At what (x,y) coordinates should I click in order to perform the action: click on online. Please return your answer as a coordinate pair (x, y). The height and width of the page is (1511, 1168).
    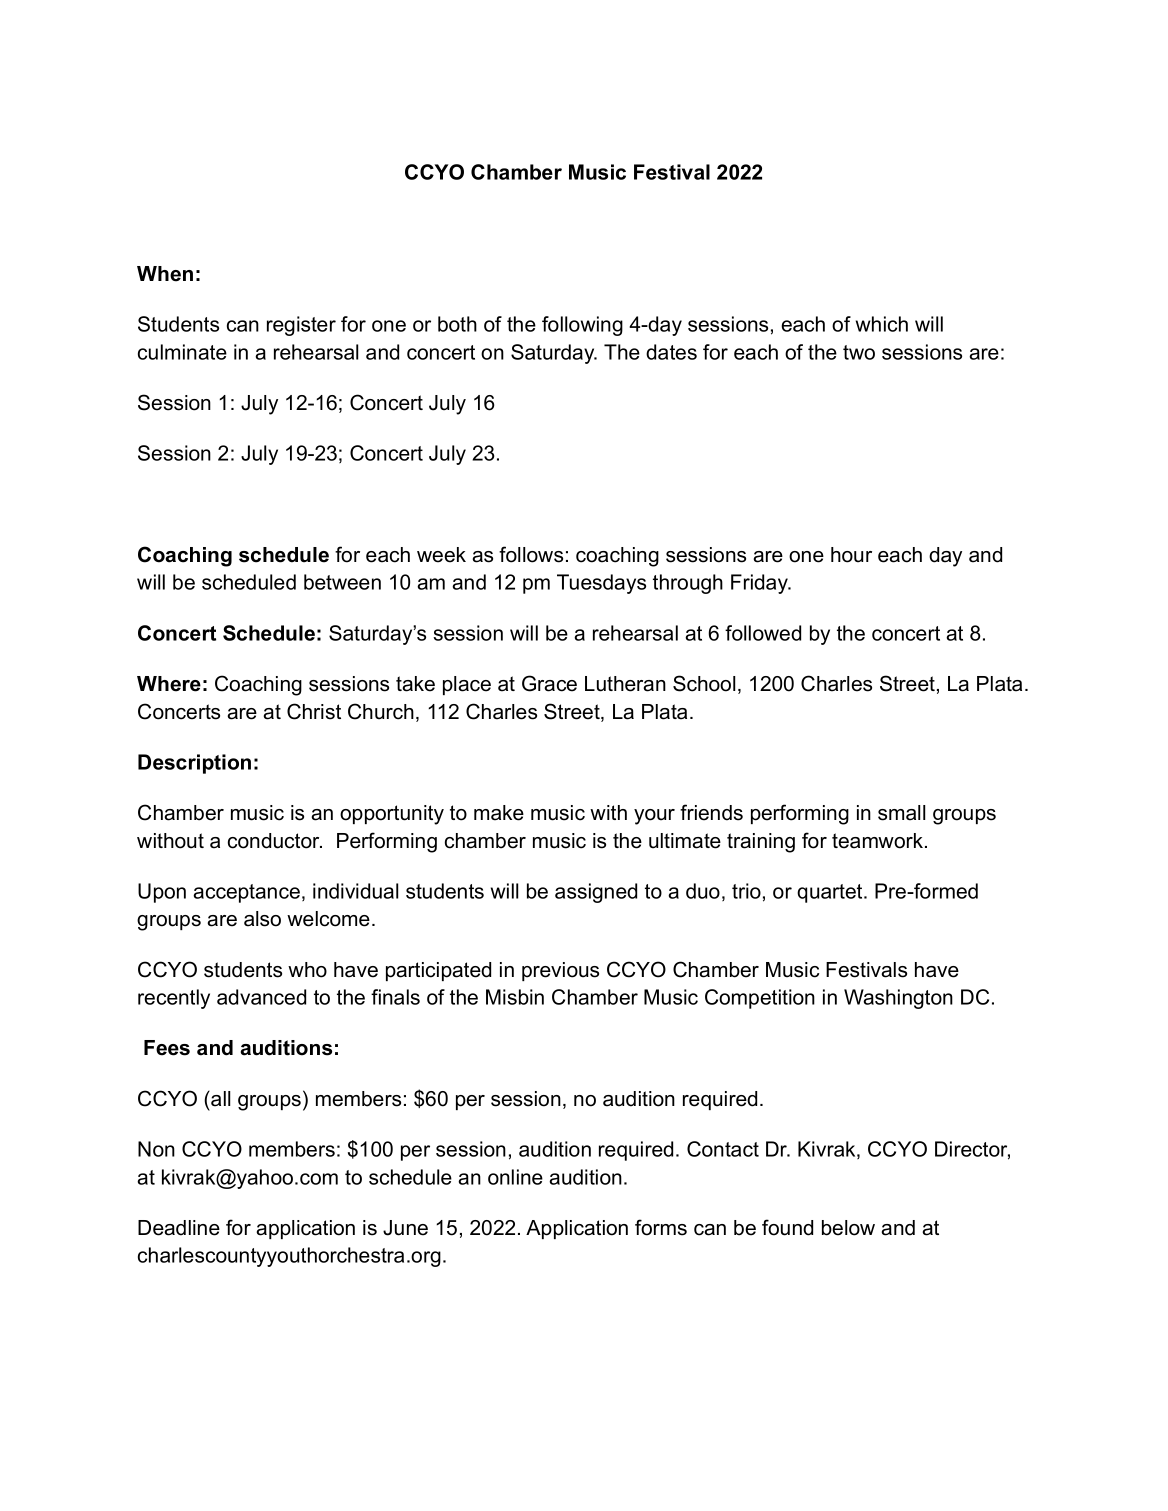
    Looking at the image, I should click on (515, 1177).
